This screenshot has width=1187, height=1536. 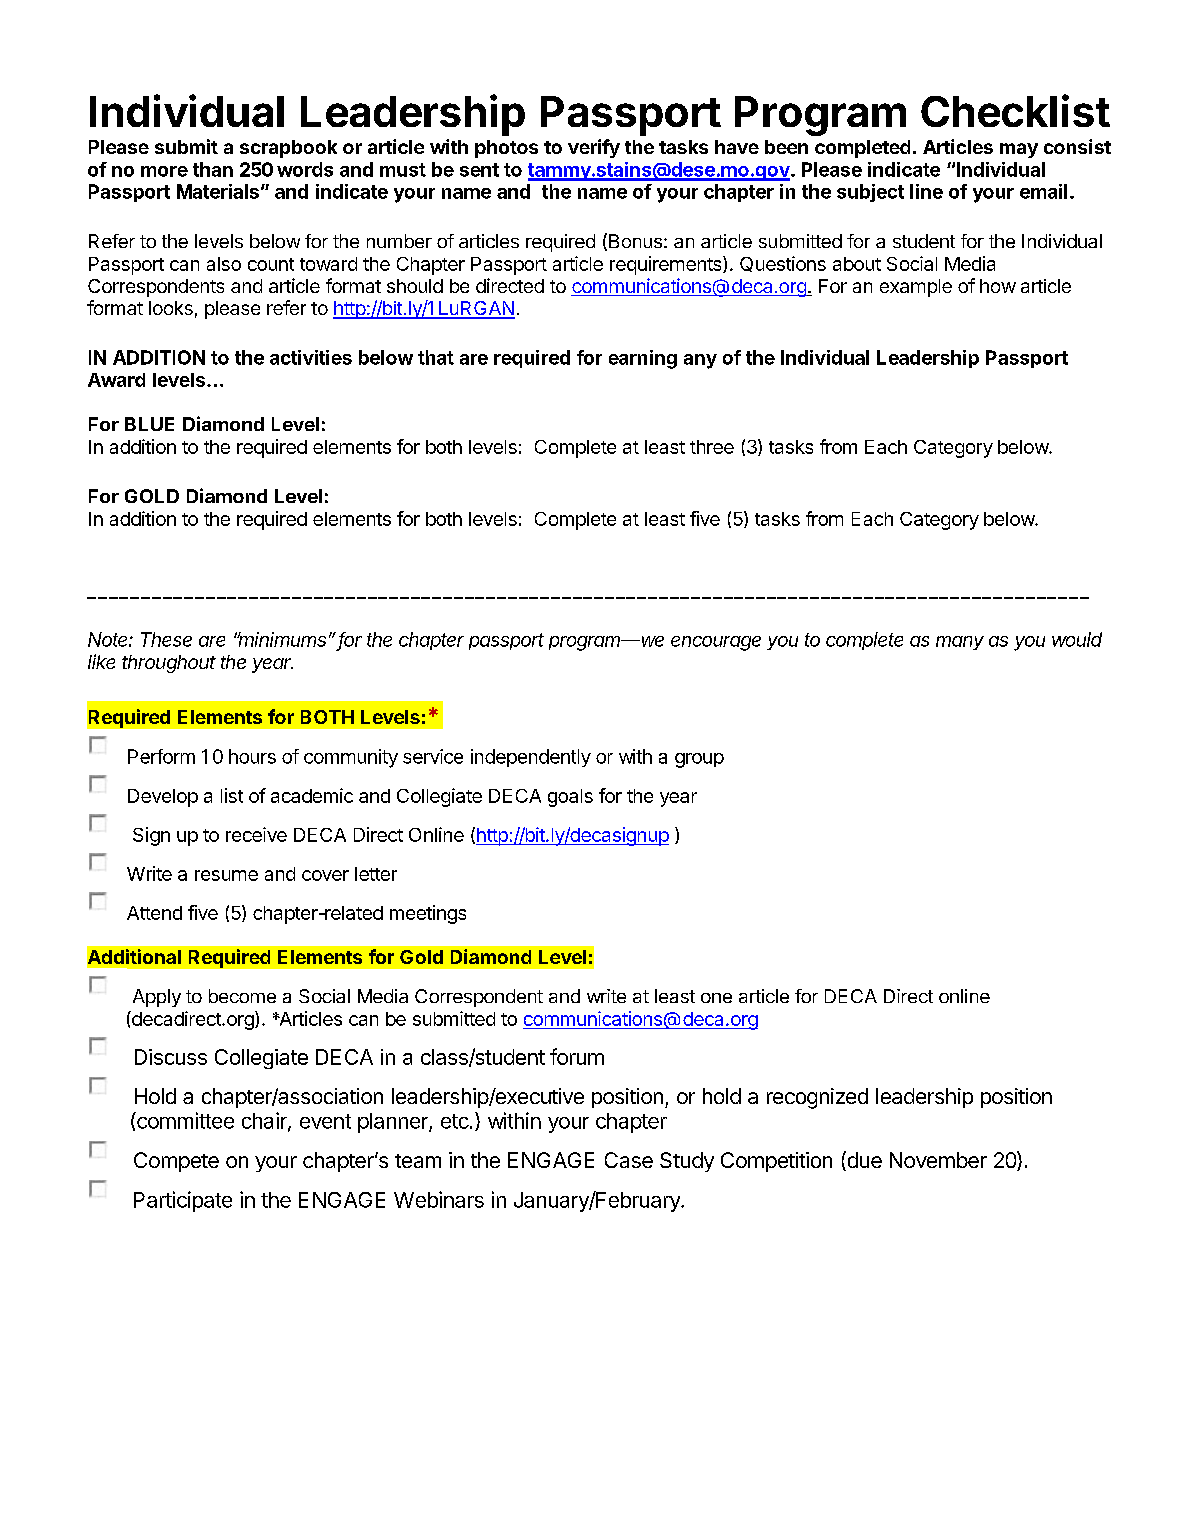 I want to click on verify, so click(x=594, y=148).
